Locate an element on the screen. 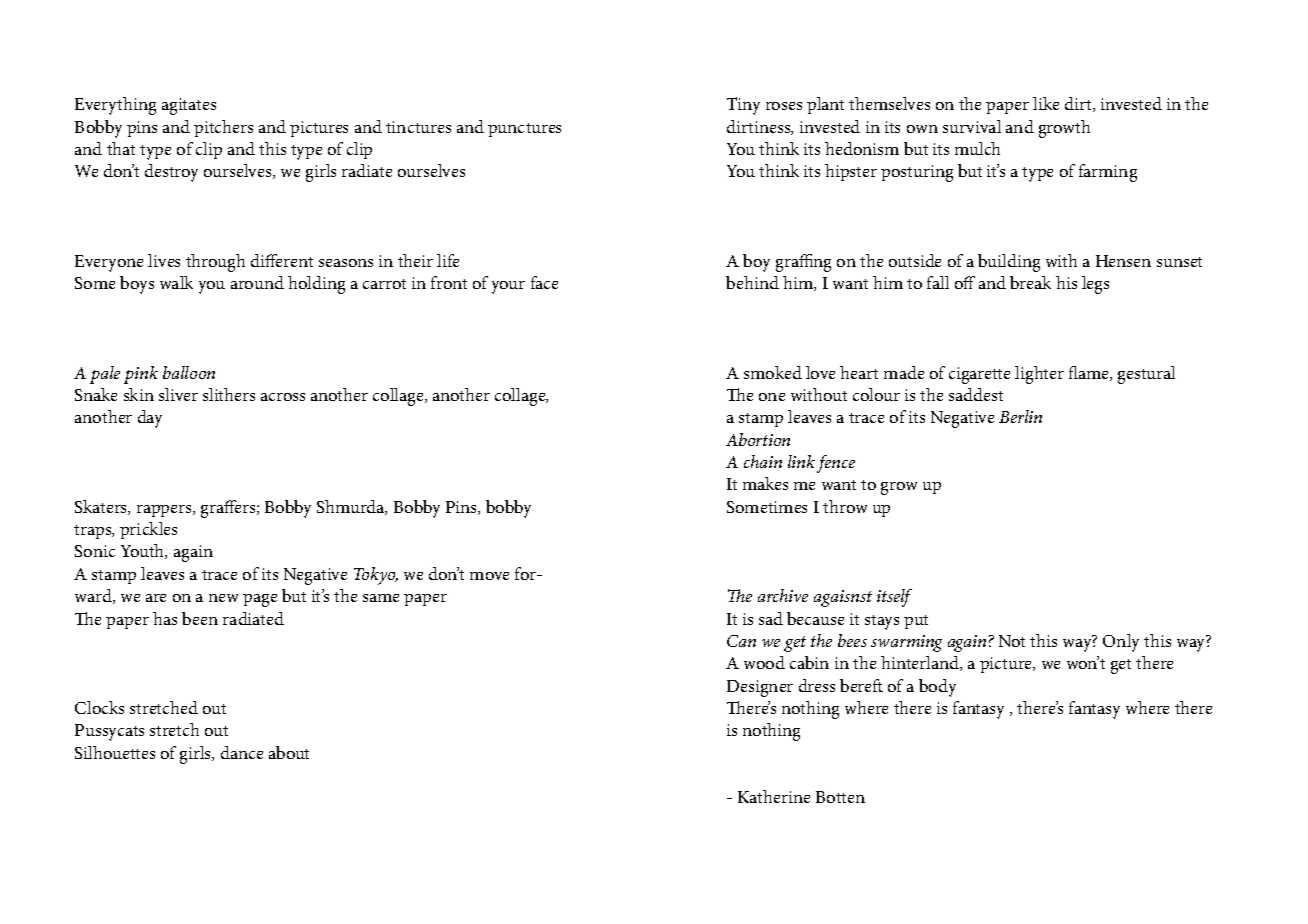 Image resolution: width=1308 pixels, height=924 pixels. pitchers is located at coordinates (223, 128).
